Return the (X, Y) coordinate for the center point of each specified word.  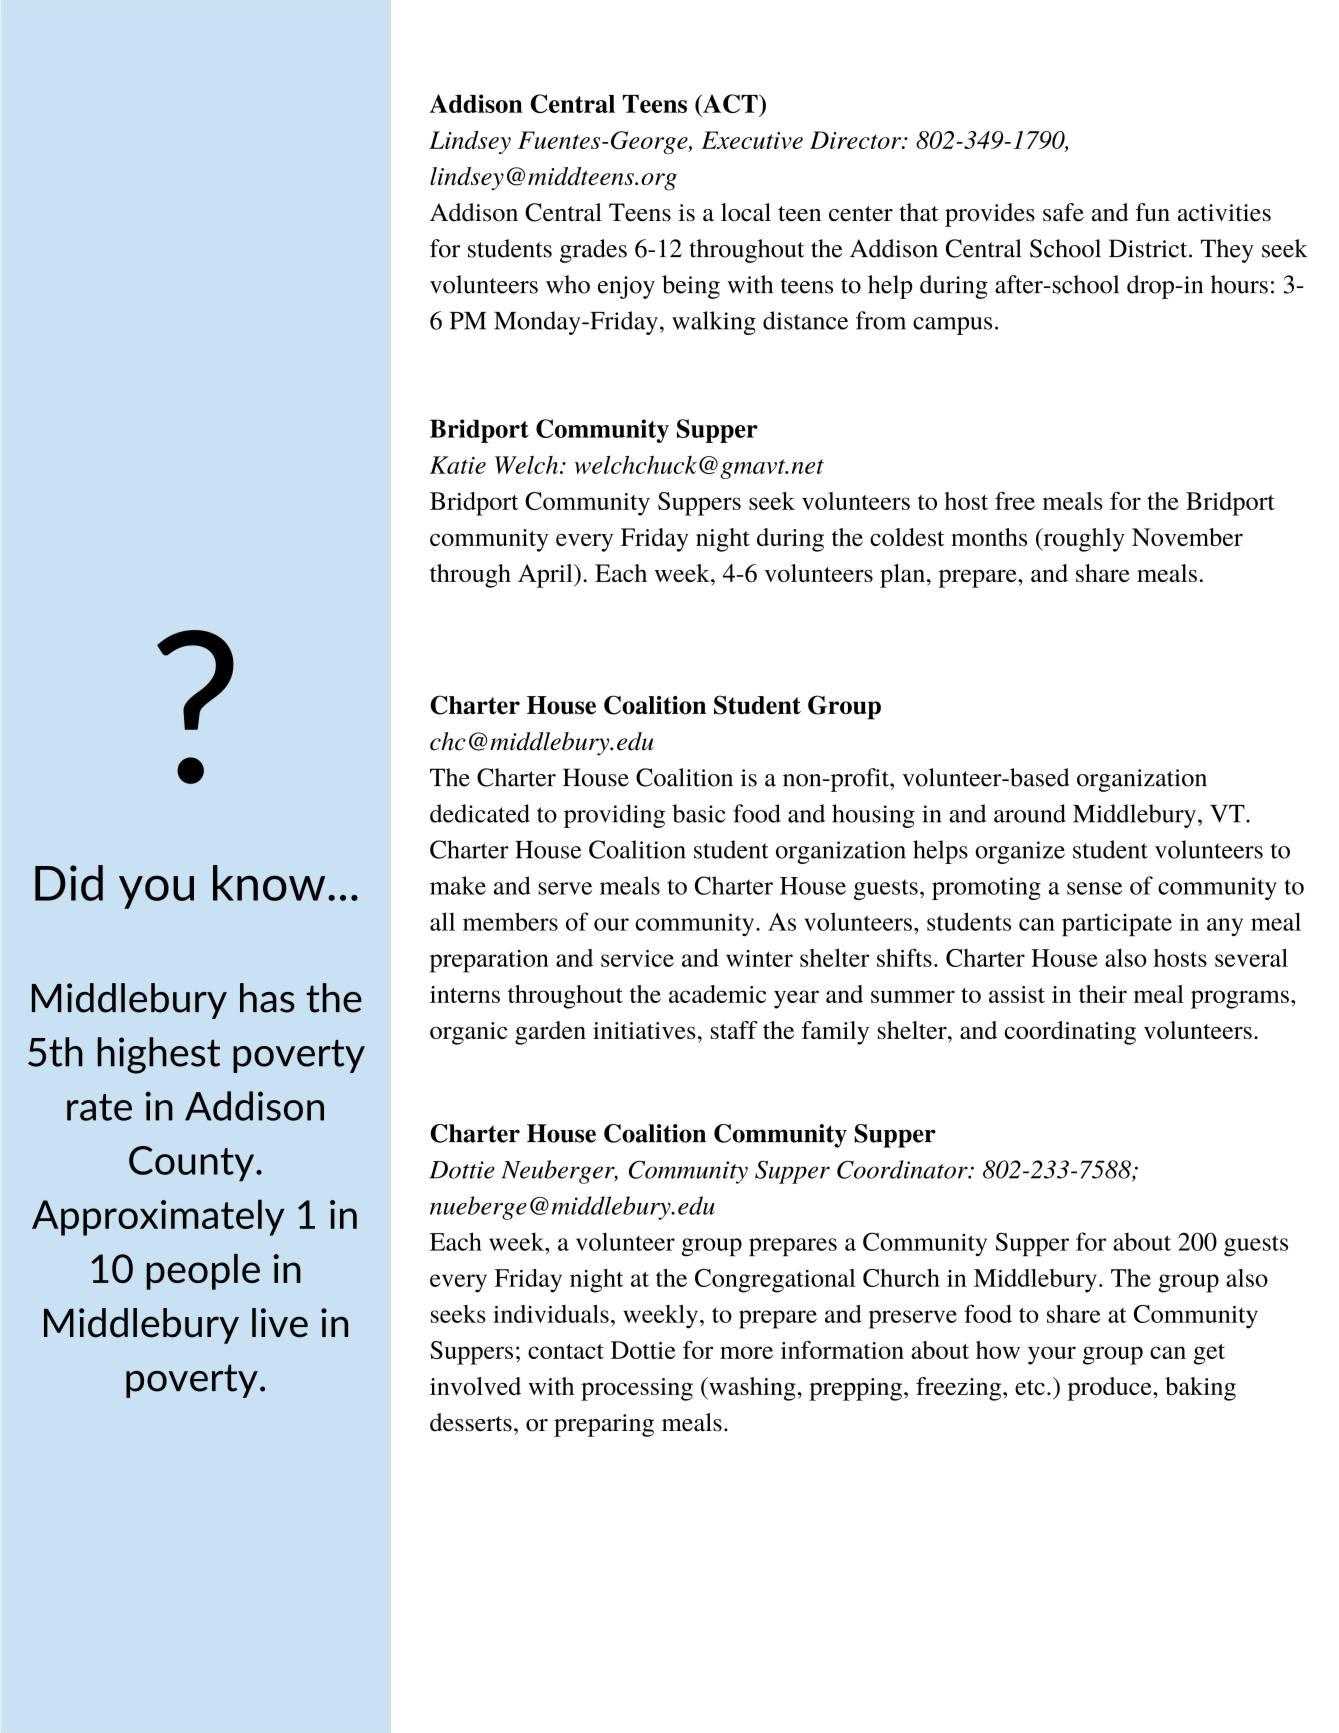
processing (637, 1389)
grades (593, 251)
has (267, 998)
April (546, 576)
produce (1111, 1389)
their (1103, 994)
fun (1153, 212)
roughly (1083, 540)
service (637, 958)
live (280, 1323)
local (746, 212)
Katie (458, 465)
